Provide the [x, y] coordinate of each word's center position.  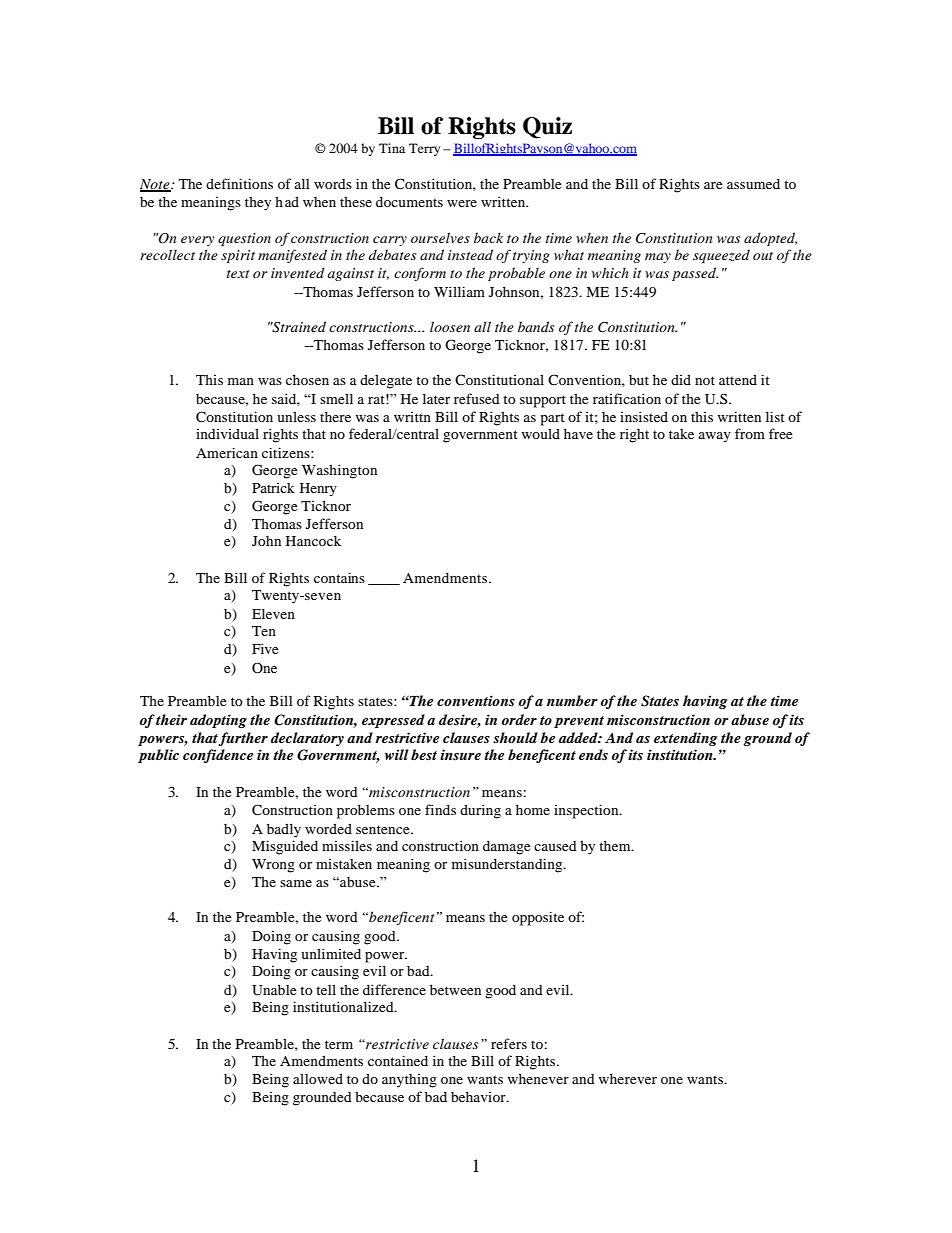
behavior [479, 1096]
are [713, 185]
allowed [318, 1078]
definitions [239, 183]
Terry [424, 149]
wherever [628, 1078]
